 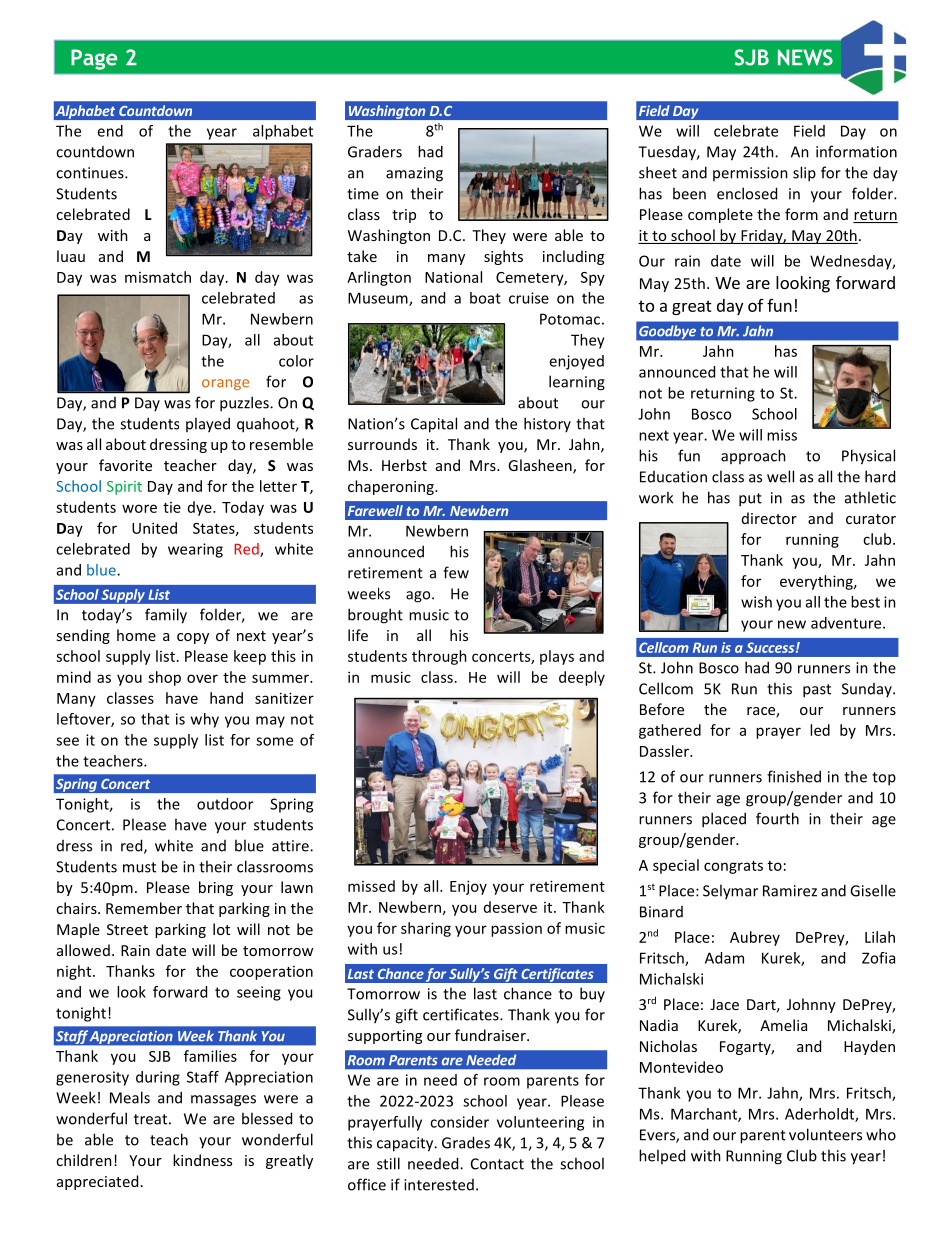 I want to click on fourth, so click(x=777, y=818).
